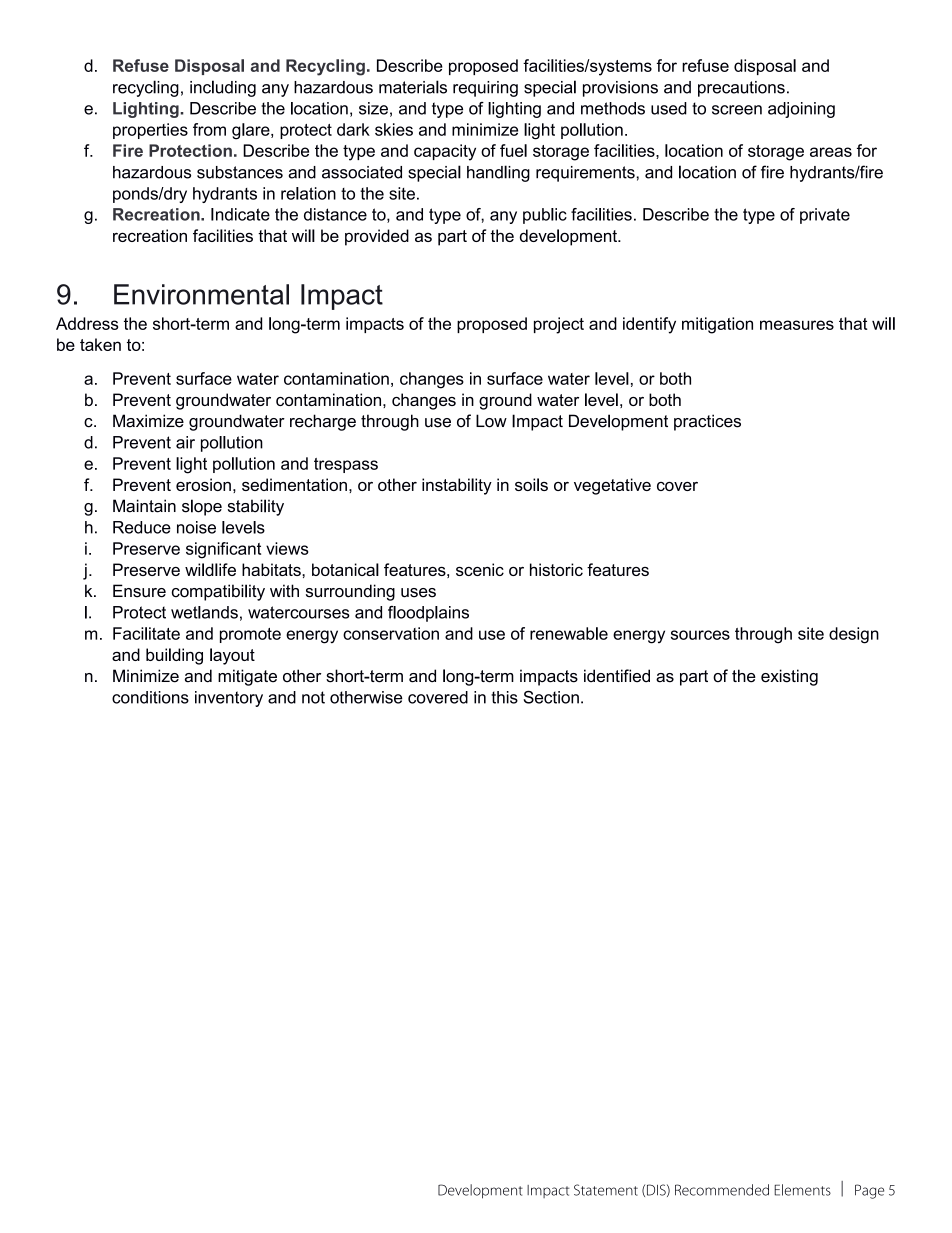  What do you see at coordinates (606, 1190) in the document?
I see `Statement` at bounding box center [606, 1190].
